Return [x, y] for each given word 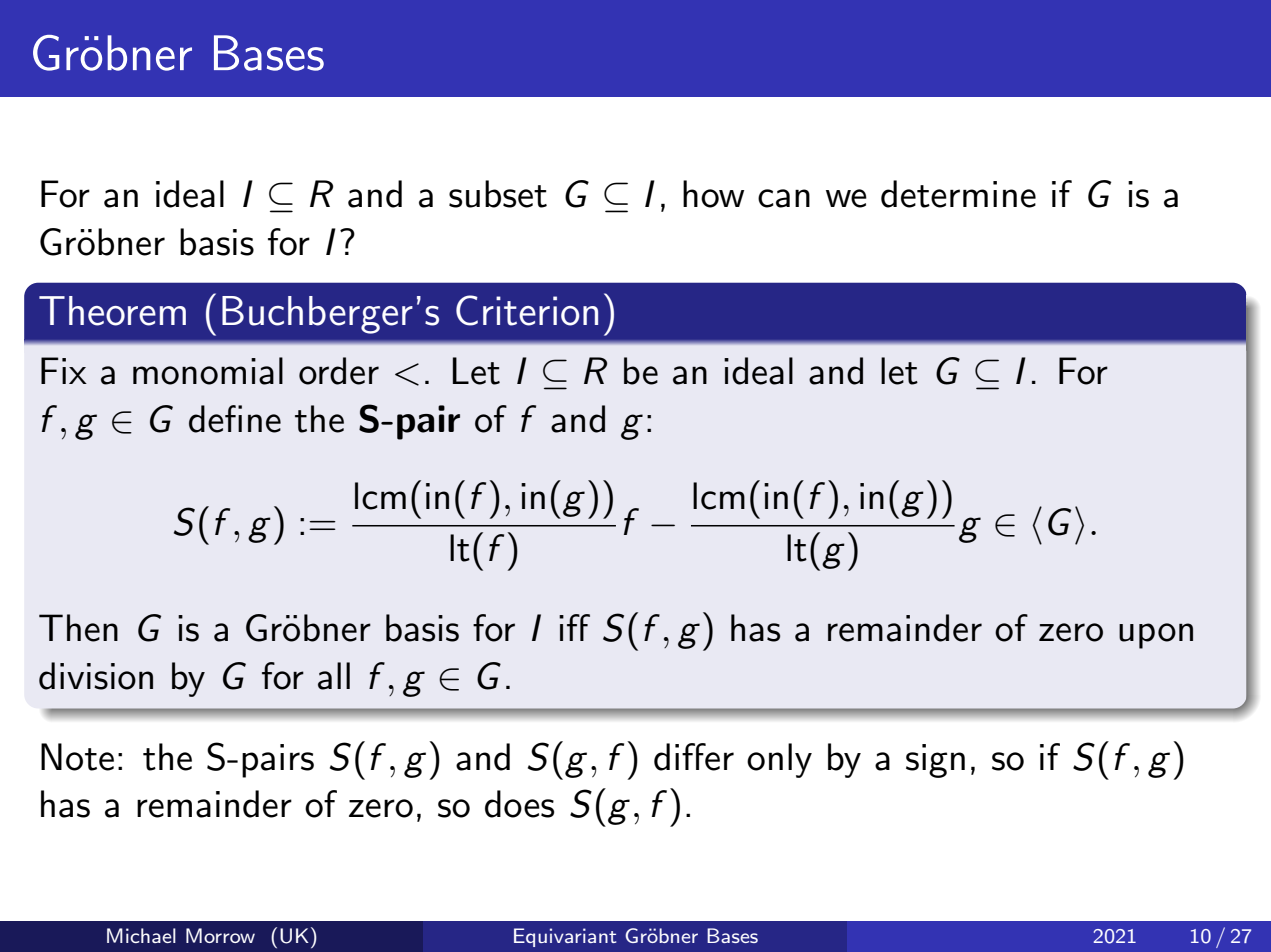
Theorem [112, 311]
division [96, 676]
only [779, 760]
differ [694, 757]
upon [1156, 636]
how [713, 194]
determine [958, 194]
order [339, 371]
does [519, 804]
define [235, 419]
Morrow [220, 935]
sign [935, 761]
